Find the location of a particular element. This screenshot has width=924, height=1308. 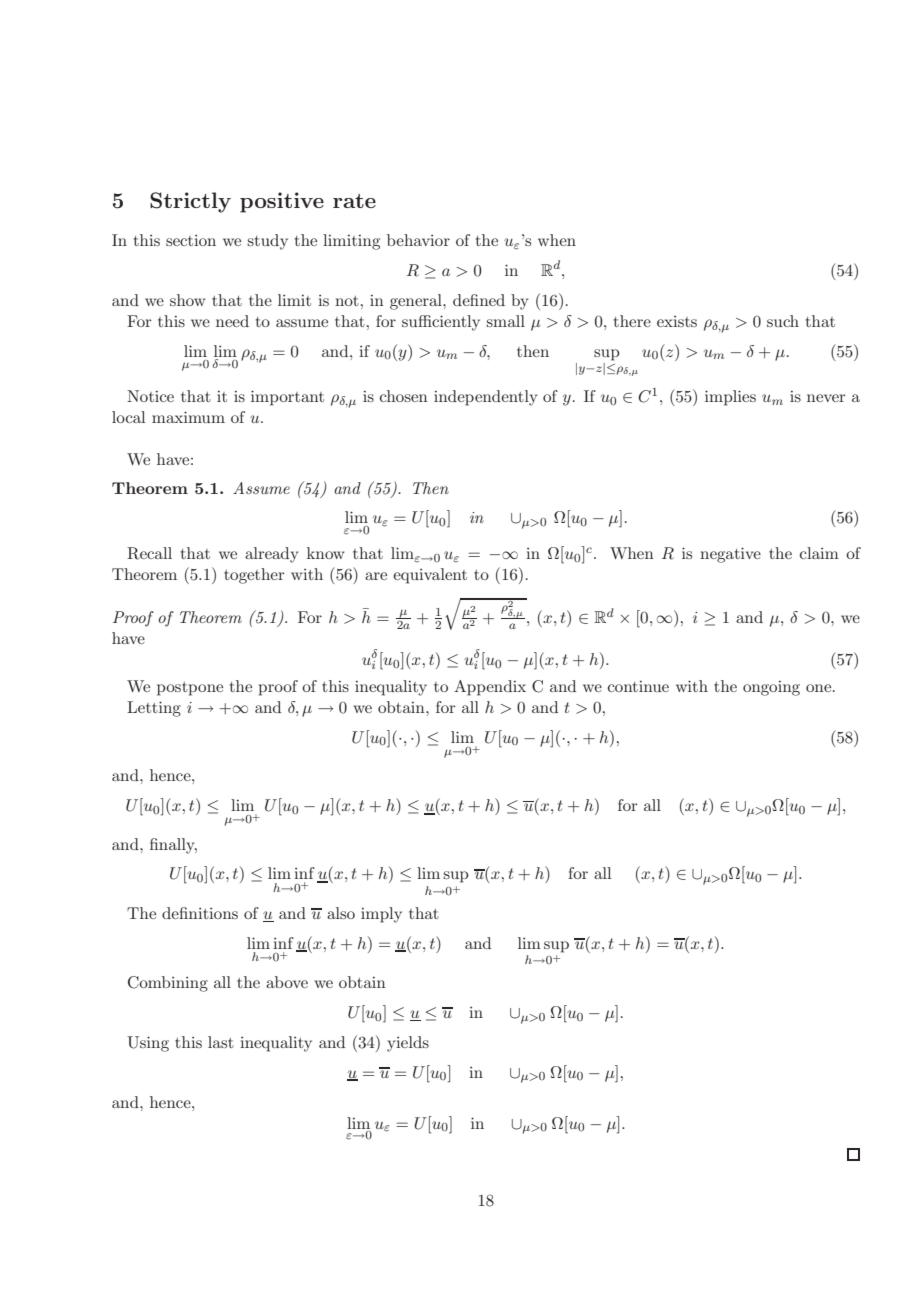

ongoing is located at coordinates (771, 688).
